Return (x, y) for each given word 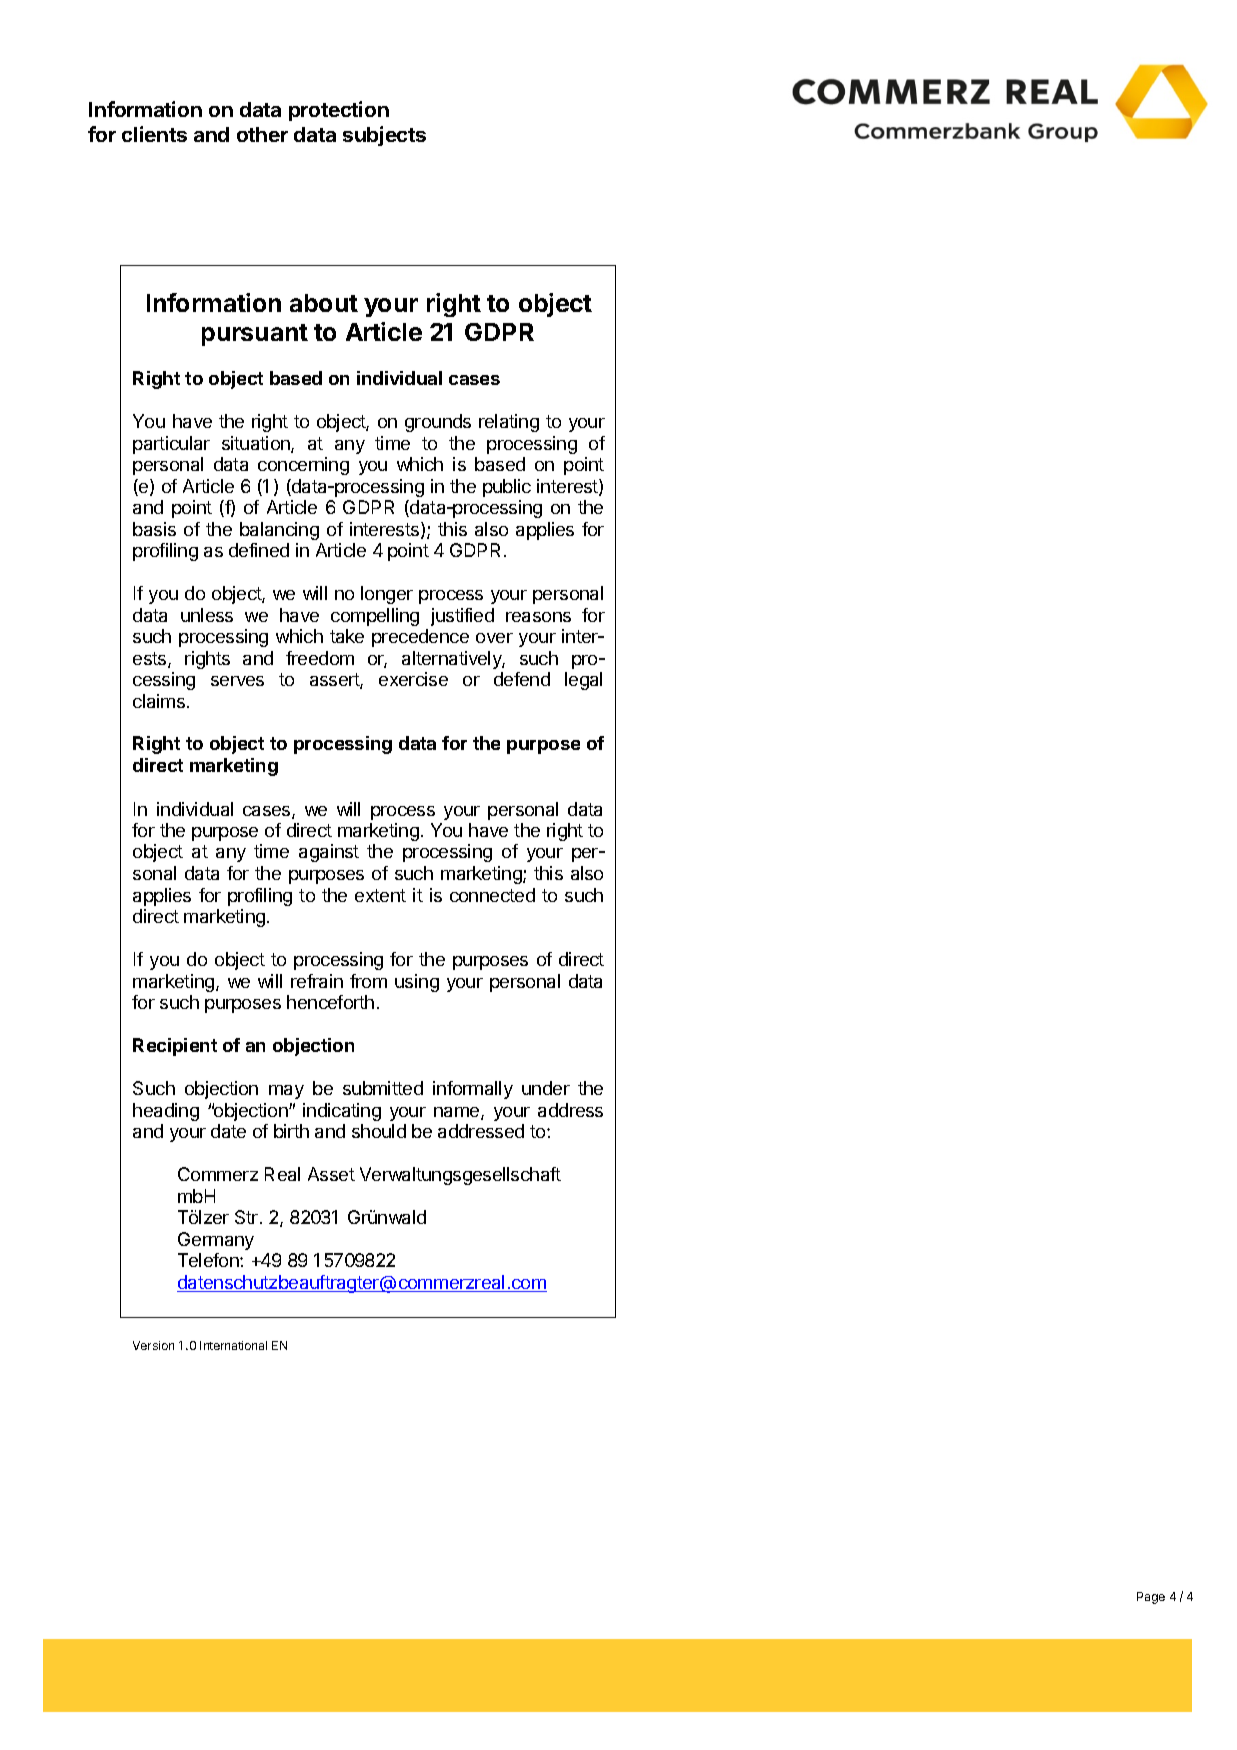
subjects (384, 136)
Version (153, 1345)
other (262, 134)
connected (492, 895)
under (546, 1088)
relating (509, 423)
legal (583, 681)
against (329, 853)
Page (1151, 1598)
